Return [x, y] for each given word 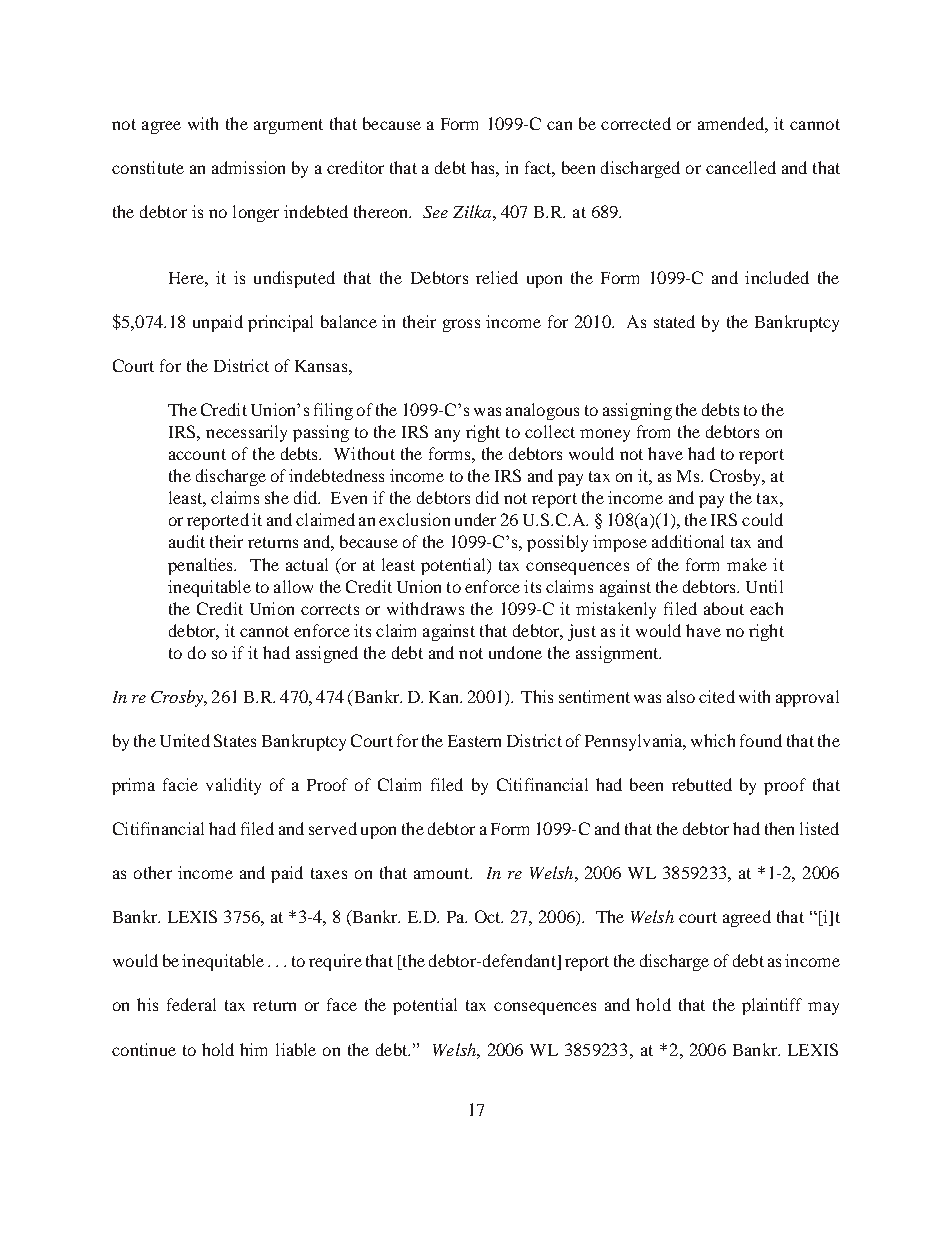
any [447, 435]
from [653, 431]
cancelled [741, 167]
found [761, 740]
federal [191, 1004]
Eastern [474, 741]
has [484, 167]
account [197, 454]
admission [248, 167]
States [235, 740]
